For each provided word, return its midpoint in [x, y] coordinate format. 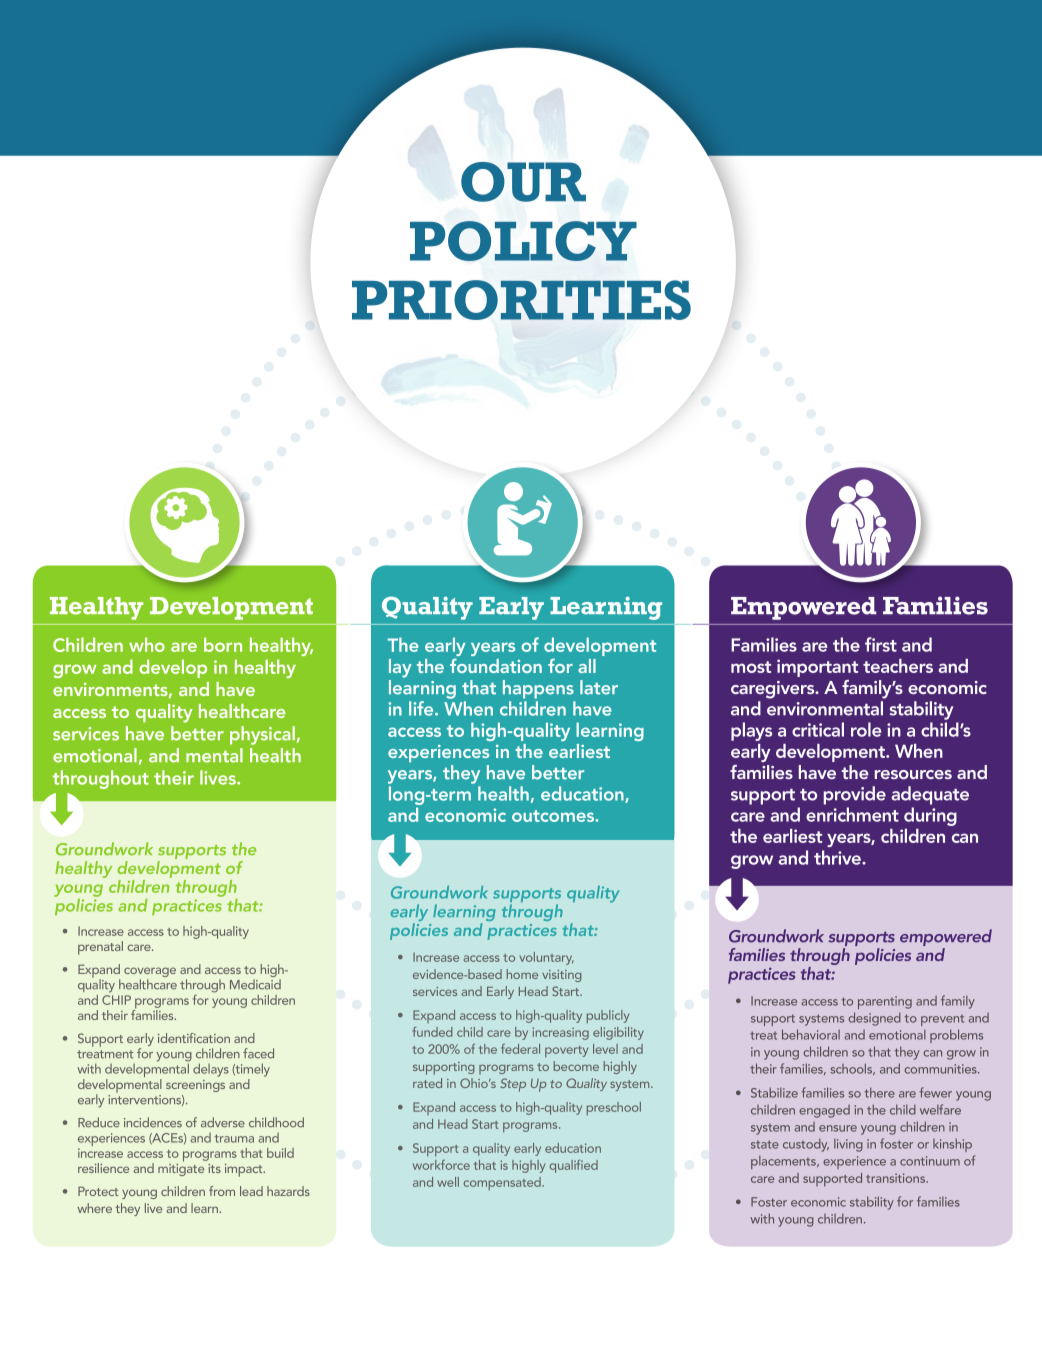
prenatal [100, 948]
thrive [838, 857]
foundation [496, 666]
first [881, 644]
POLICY [523, 241]
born [223, 644]
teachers [898, 666]
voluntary [546, 958]
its [214, 1168]
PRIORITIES [521, 300]
